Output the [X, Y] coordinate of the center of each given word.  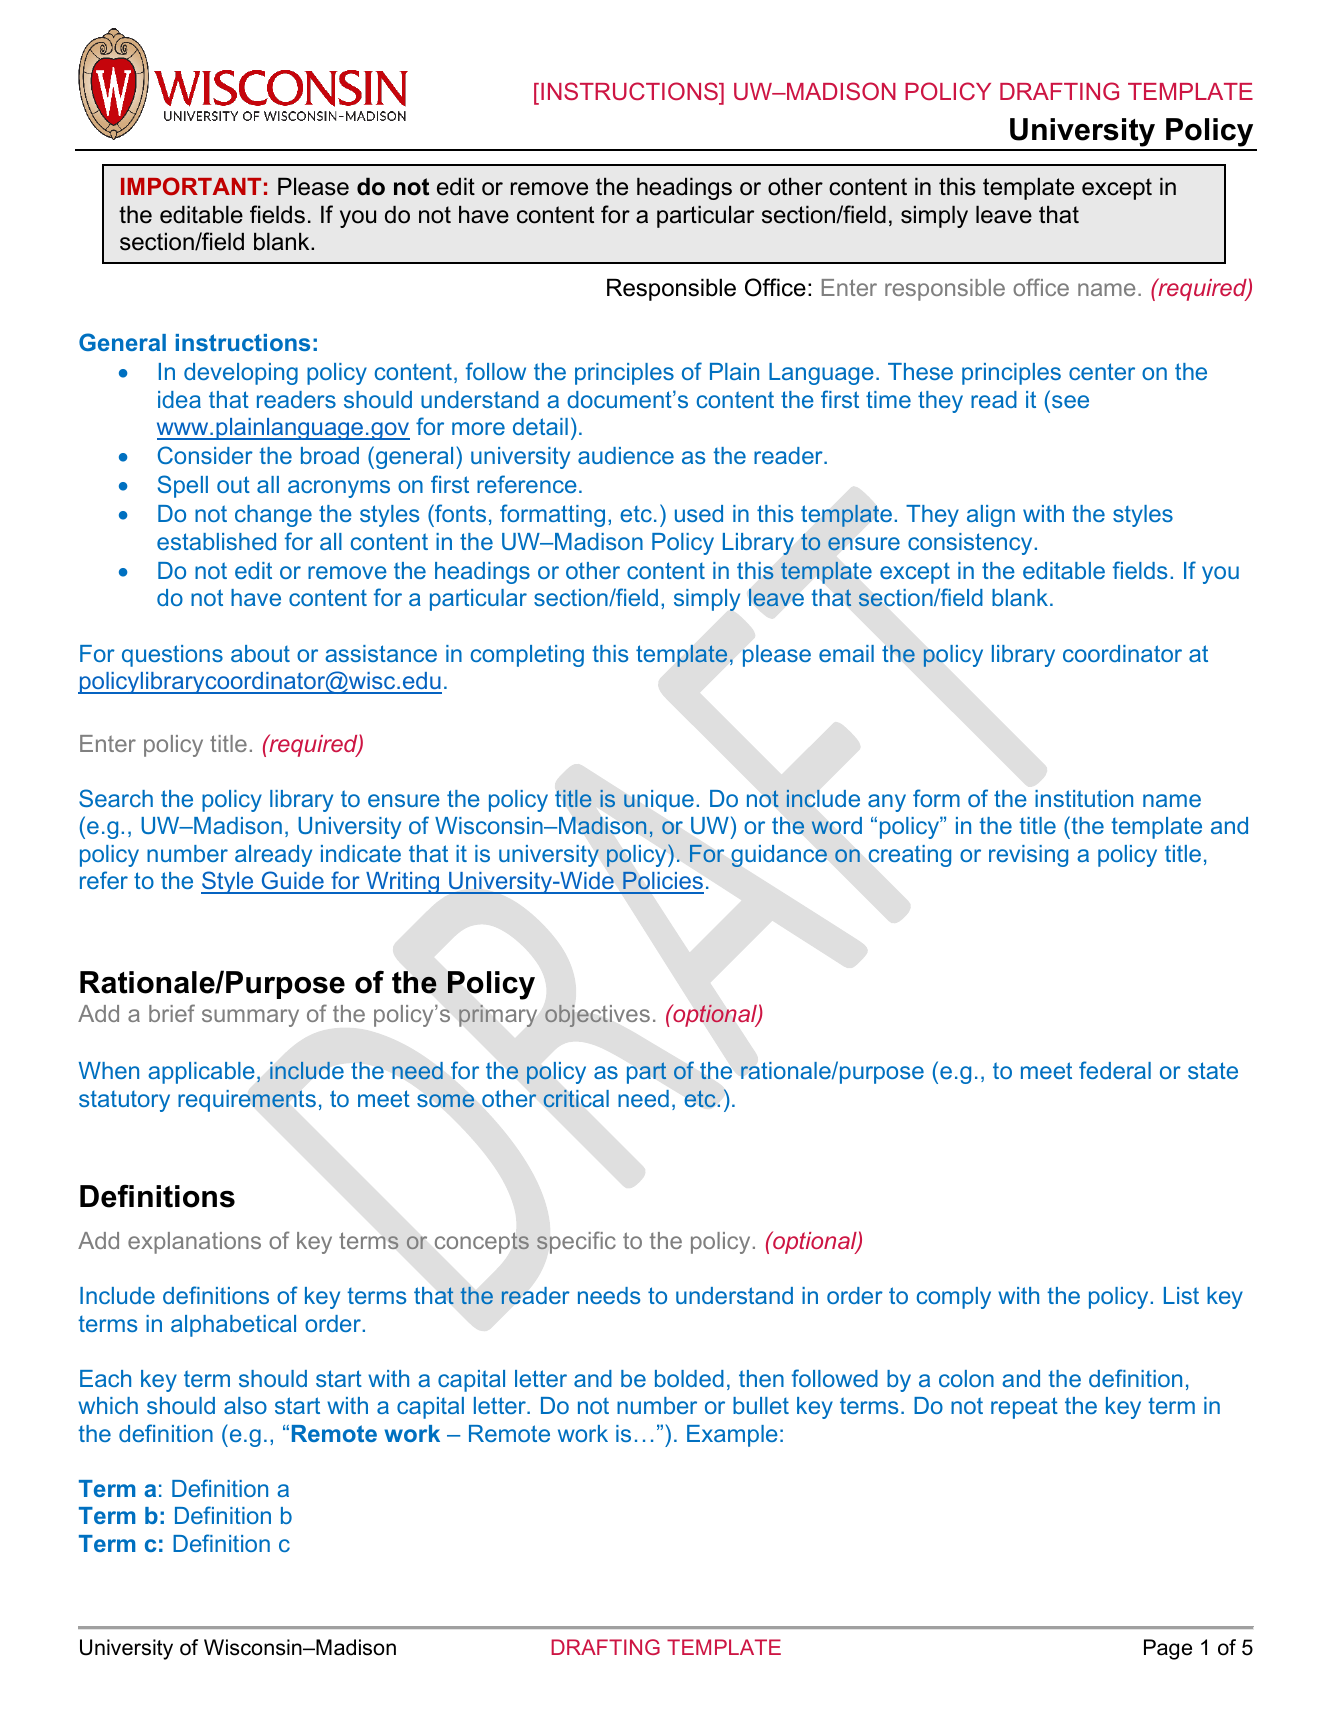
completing [527, 656]
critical [576, 1098]
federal [1115, 1070]
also [245, 1405]
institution [1084, 798]
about [260, 653]
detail [540, 426]
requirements [247, 1101]
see [1070, 401]
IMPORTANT [191, 186]
